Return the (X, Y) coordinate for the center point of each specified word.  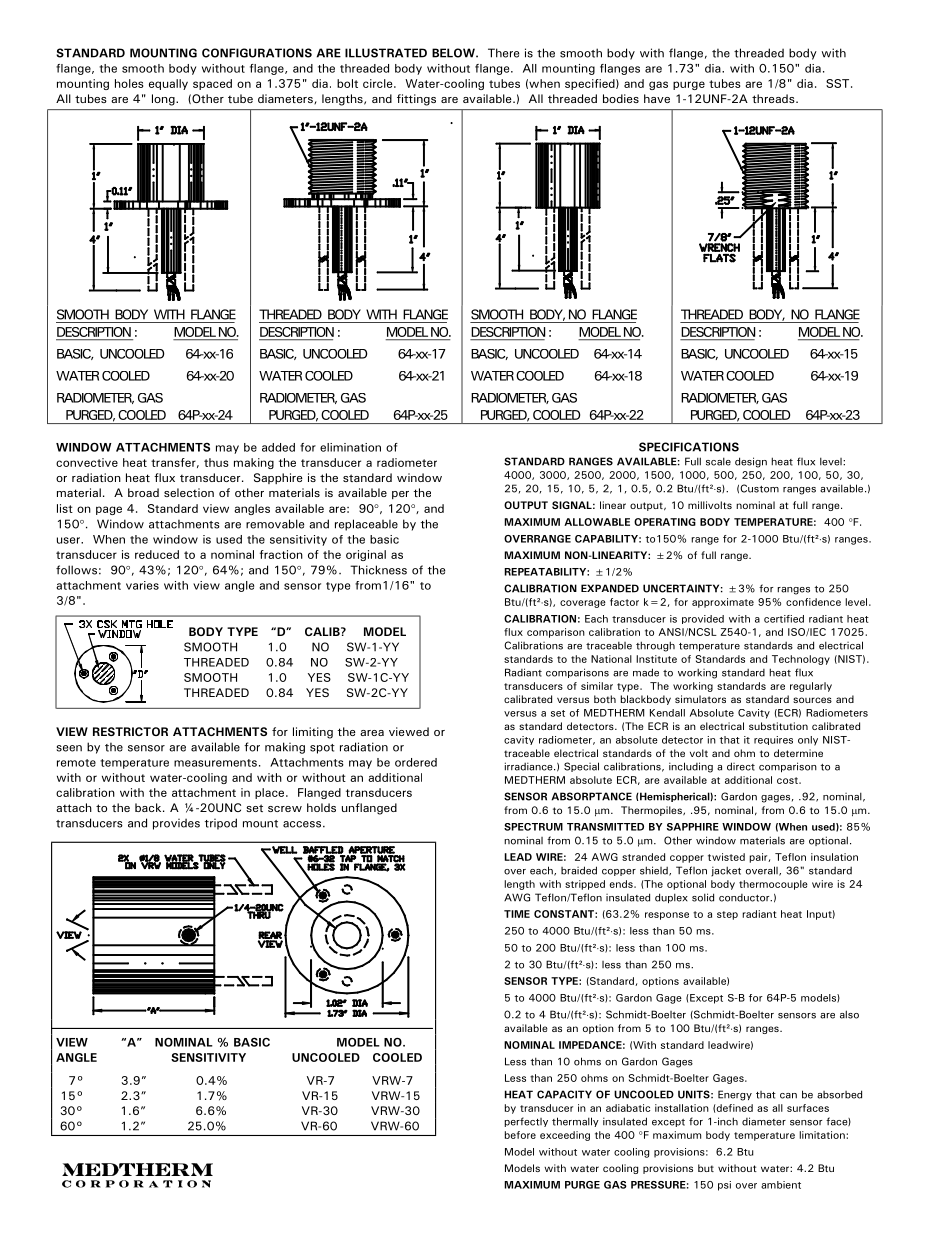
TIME (517, 914)
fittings (416, 100)
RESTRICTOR (130, 731)
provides (176, 824)
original (366, 555)
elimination (350, 447)
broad (143, 492)
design (751, 462)
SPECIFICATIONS (689, 447)
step (727, 915)
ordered (416, 762)
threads (774, 98)
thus (216, 462)
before (520, 1135)
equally (168, 84)
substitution (778, 726)
